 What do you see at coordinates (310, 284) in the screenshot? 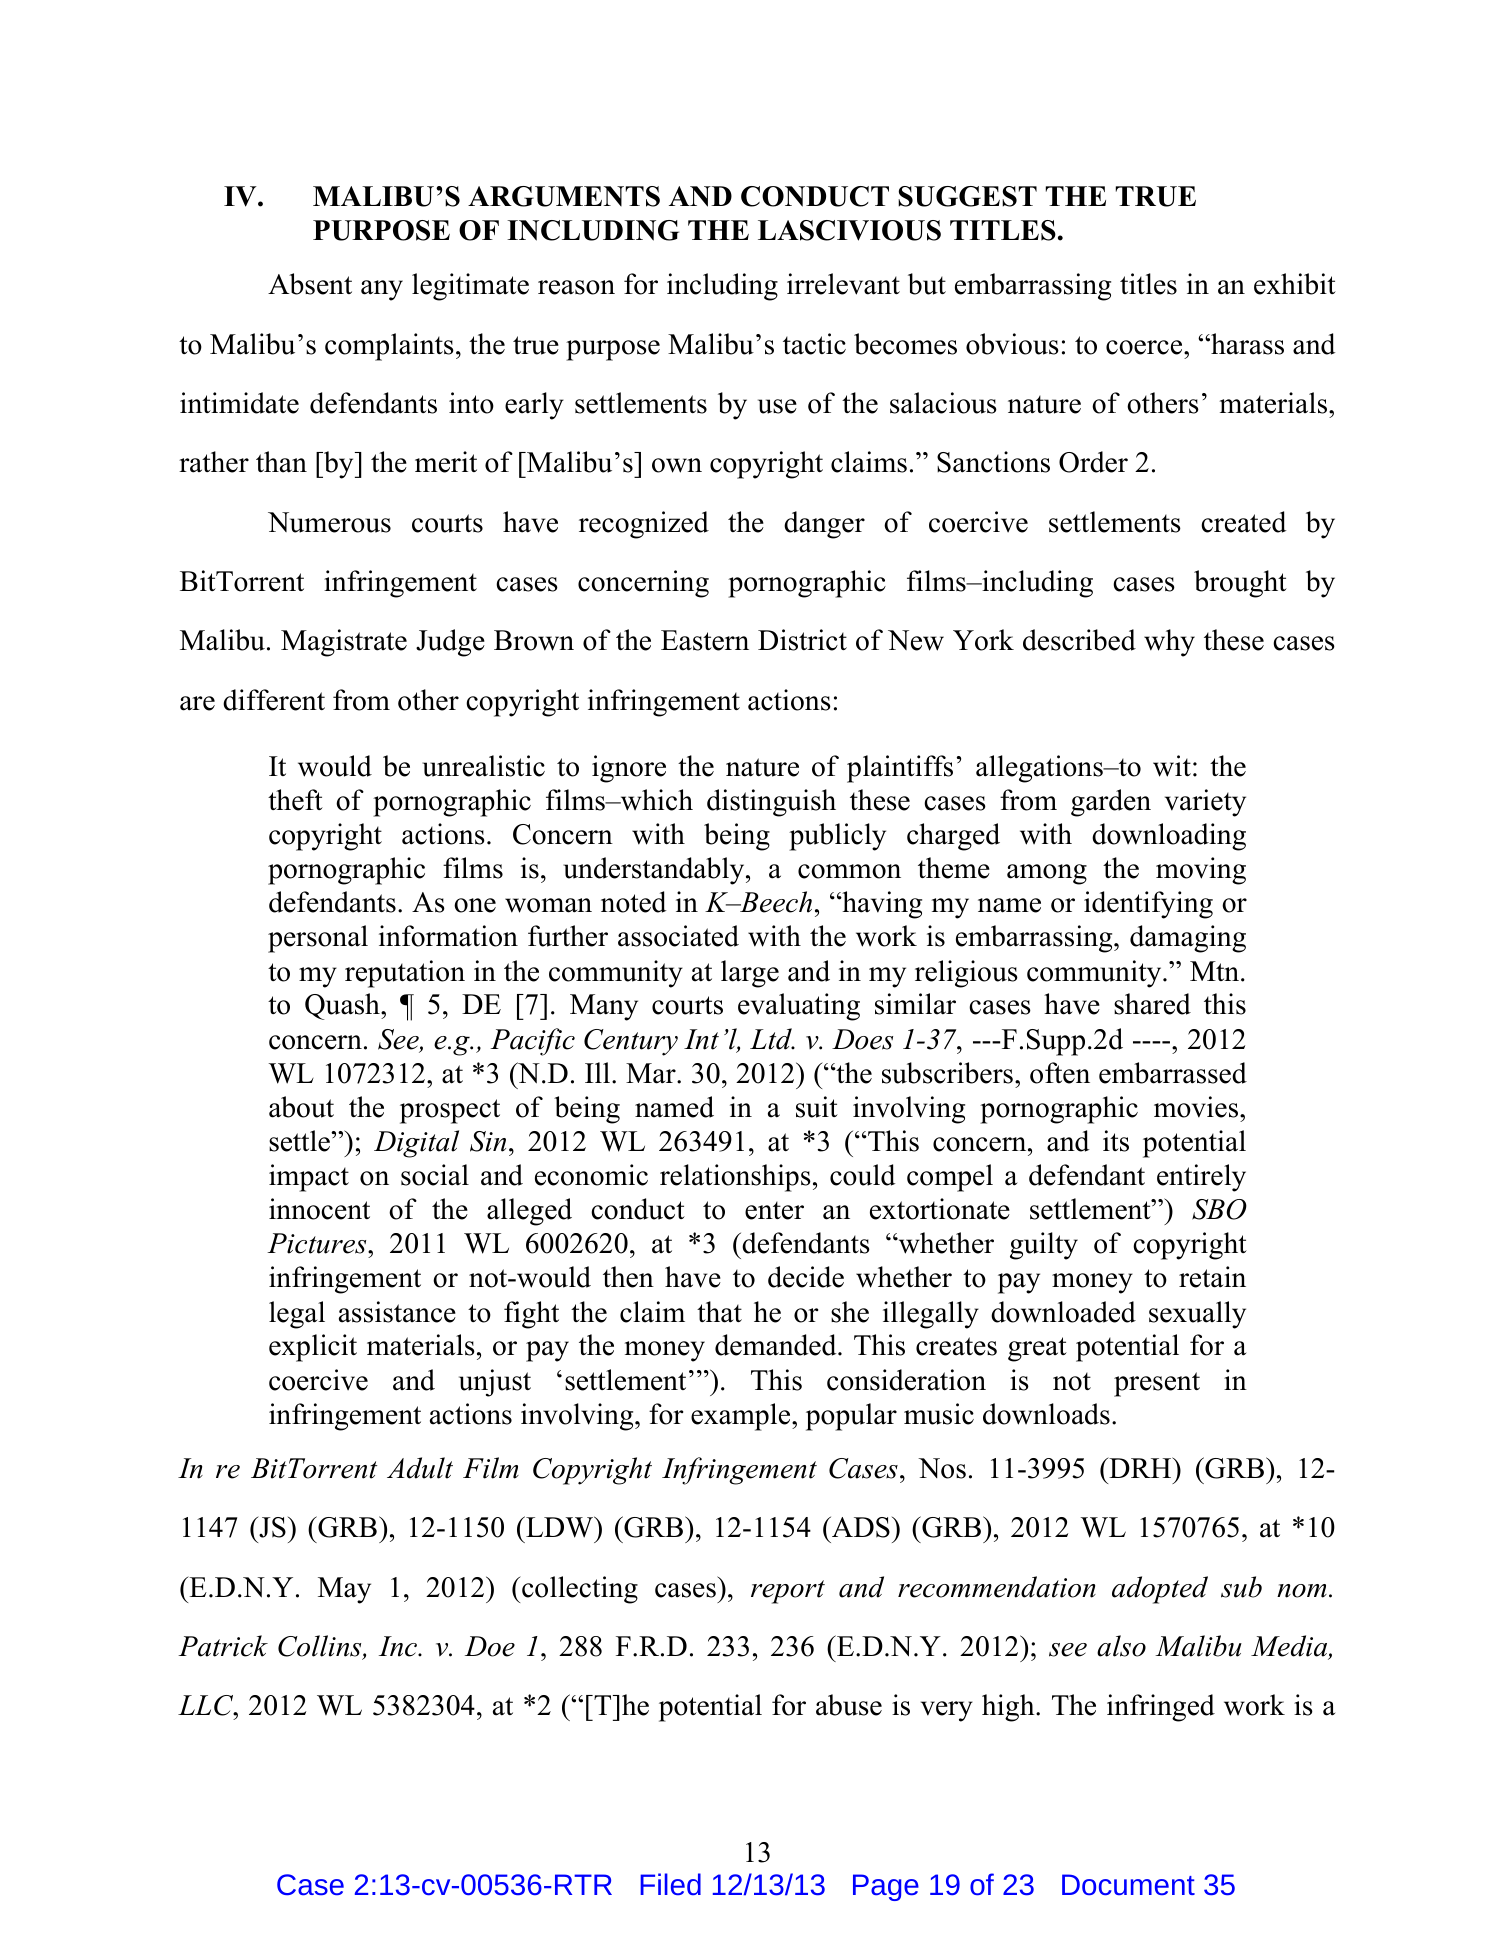
I see `Absent` at bounding box center [310, 284].
